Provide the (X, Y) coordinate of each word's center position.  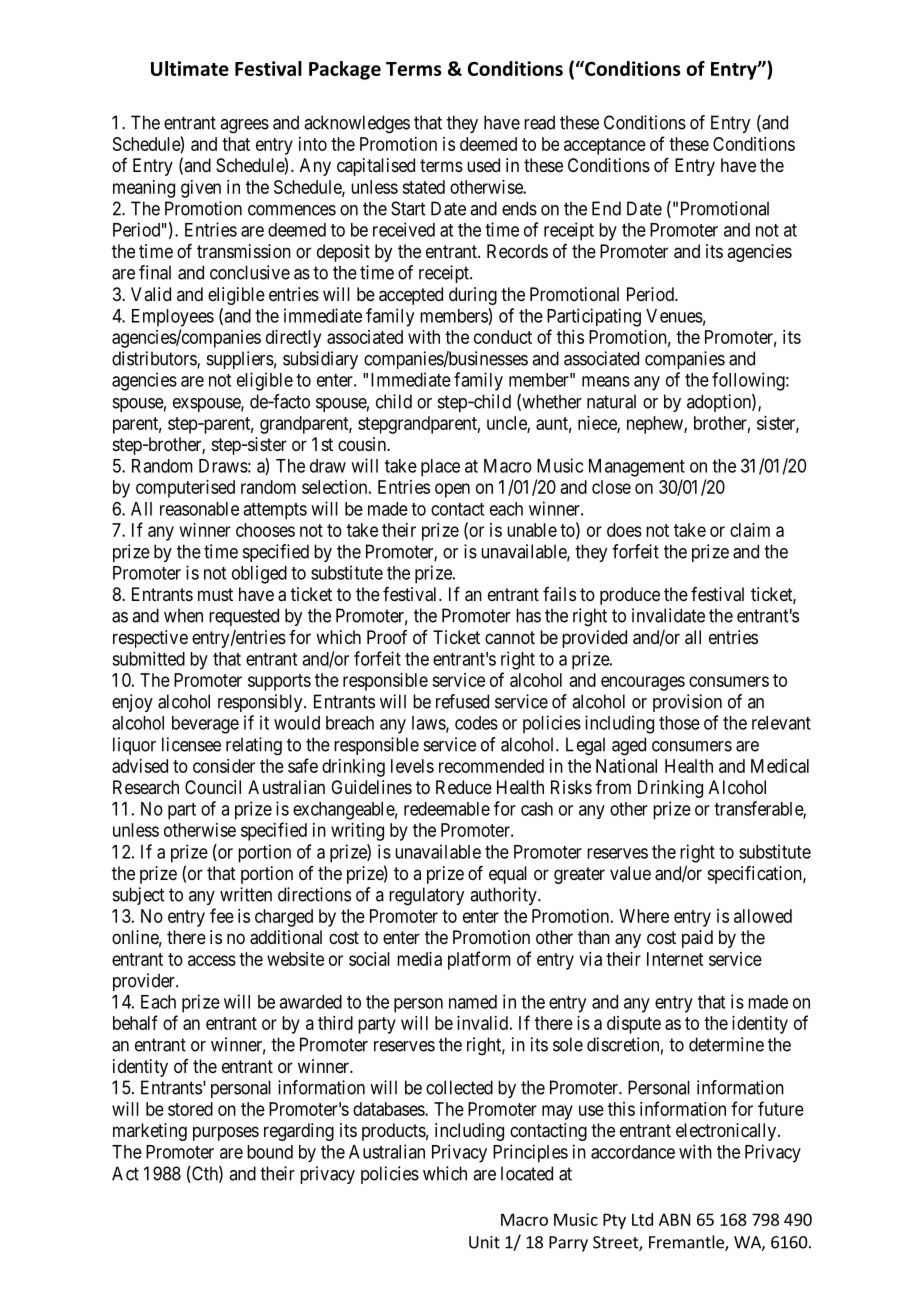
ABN (674, 1219)
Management (637, 468)
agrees (244, 126)
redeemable (447, 809)
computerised (185, 489)
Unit (484, 1242)
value (630, 873)
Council (213, 787)
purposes (226, 1133)
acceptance (605, 146)
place (440, 468)
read (539, 122)
